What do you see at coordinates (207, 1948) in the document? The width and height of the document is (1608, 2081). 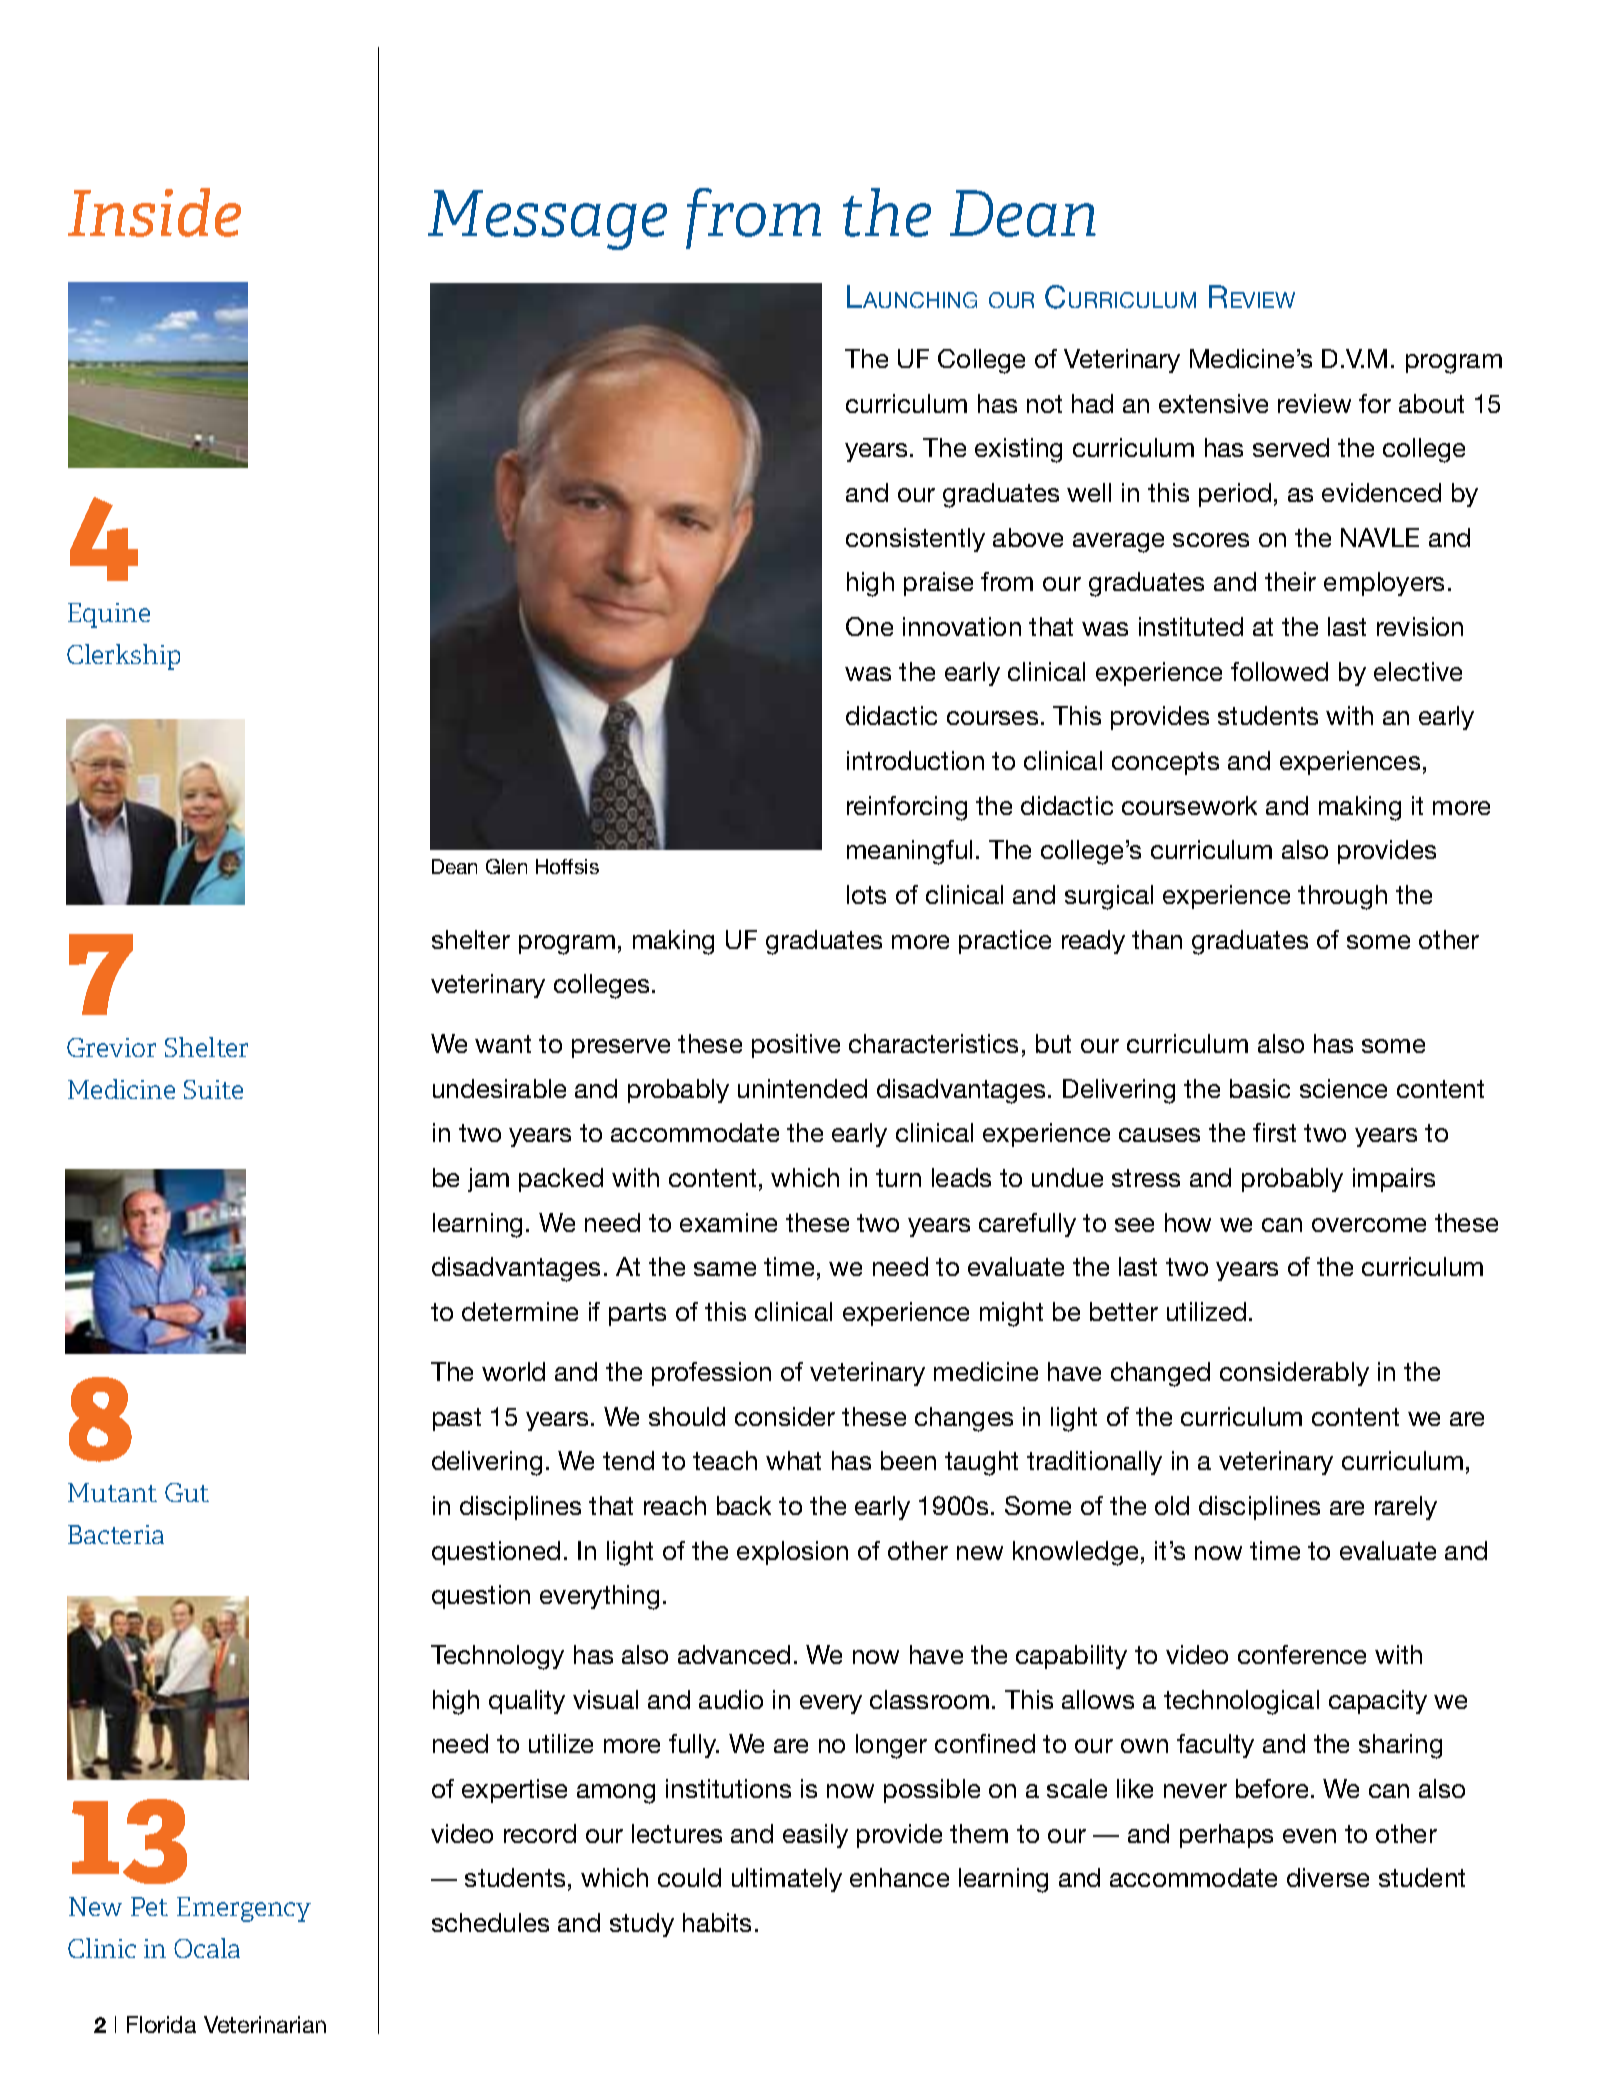 I see `Ocala` at bounding box center [207, 1948].
